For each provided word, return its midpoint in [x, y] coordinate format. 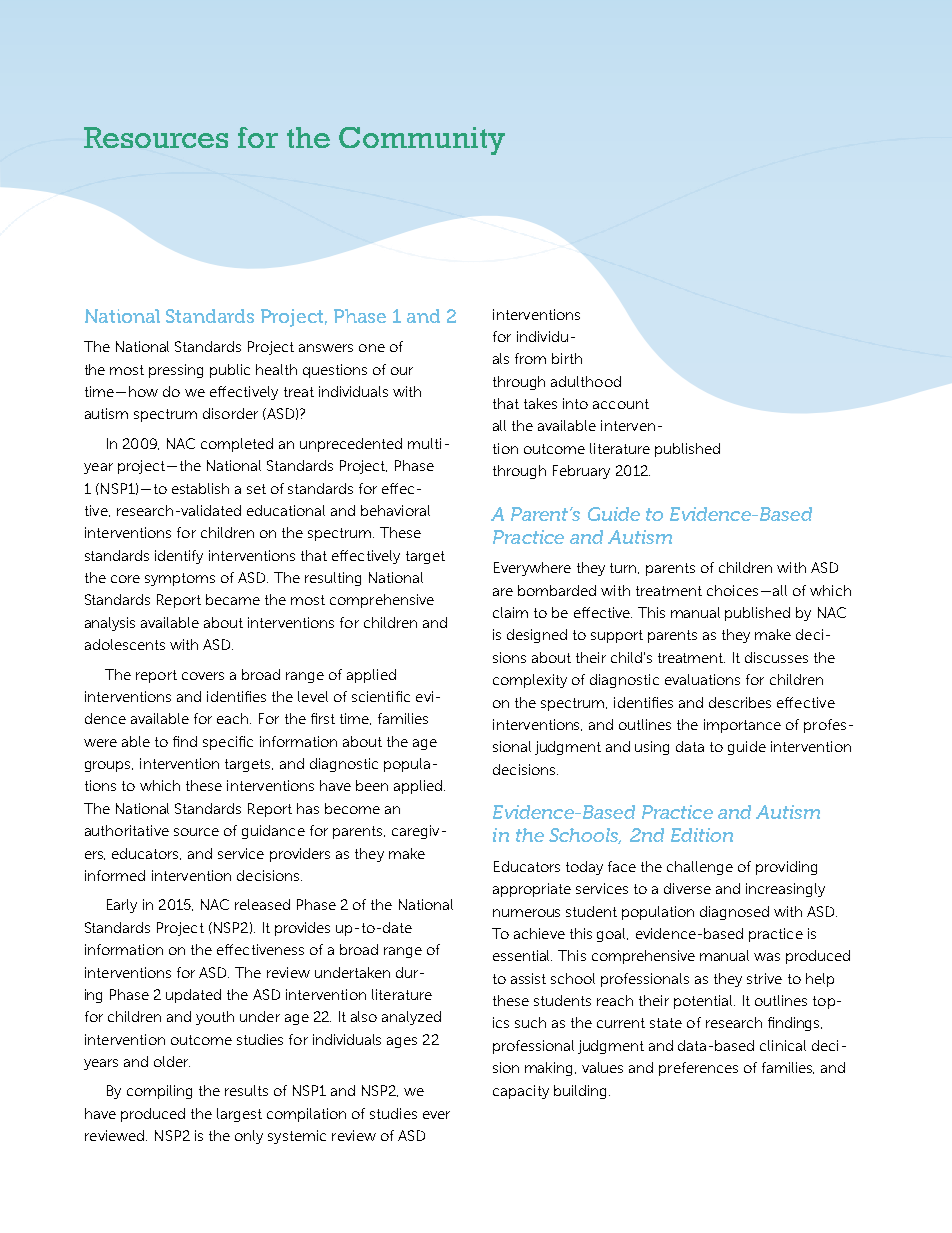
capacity [521, 1092]
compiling [159, 1092]
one [372, 348]
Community [422, 141]
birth [567, 358]
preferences [698, 1069]
